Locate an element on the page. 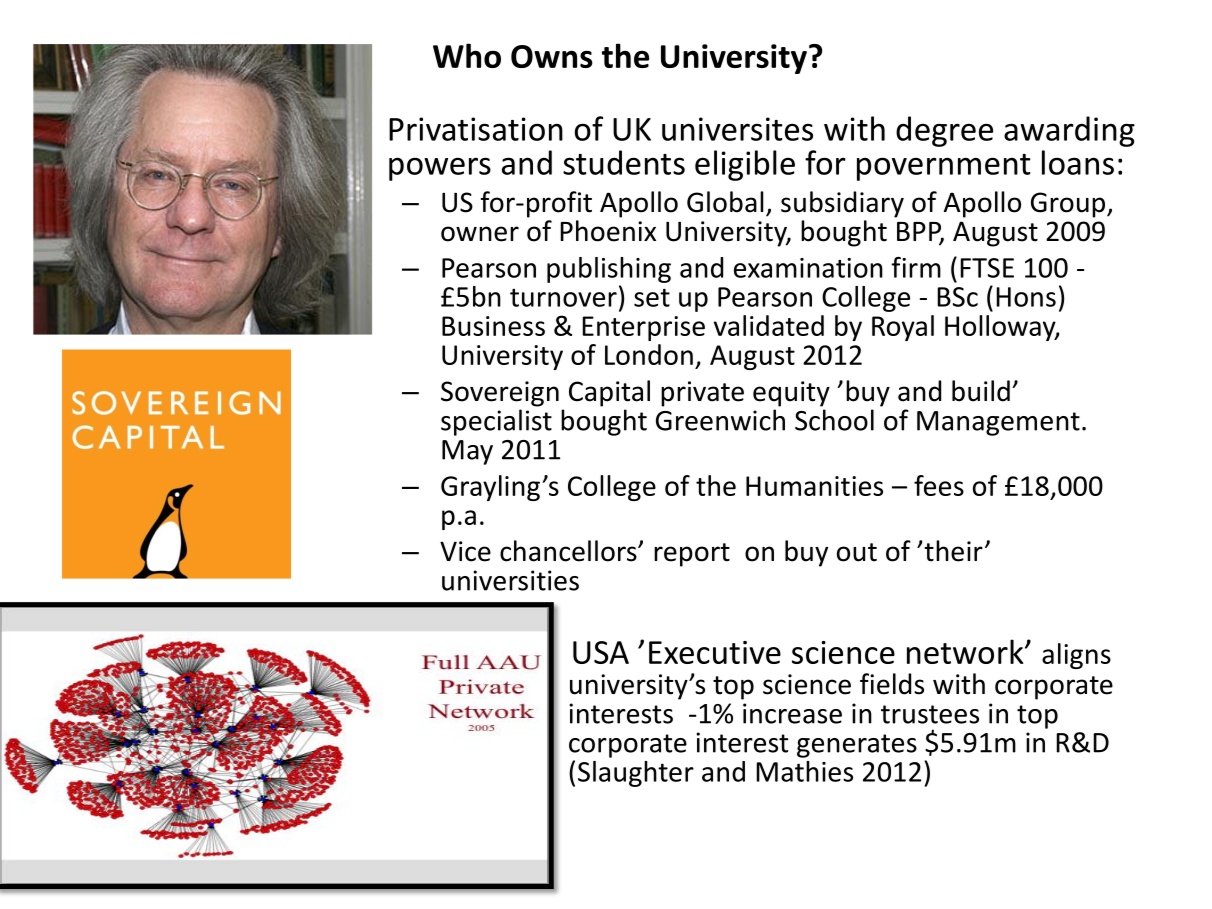  degree is located at coordinates (944, 131).
